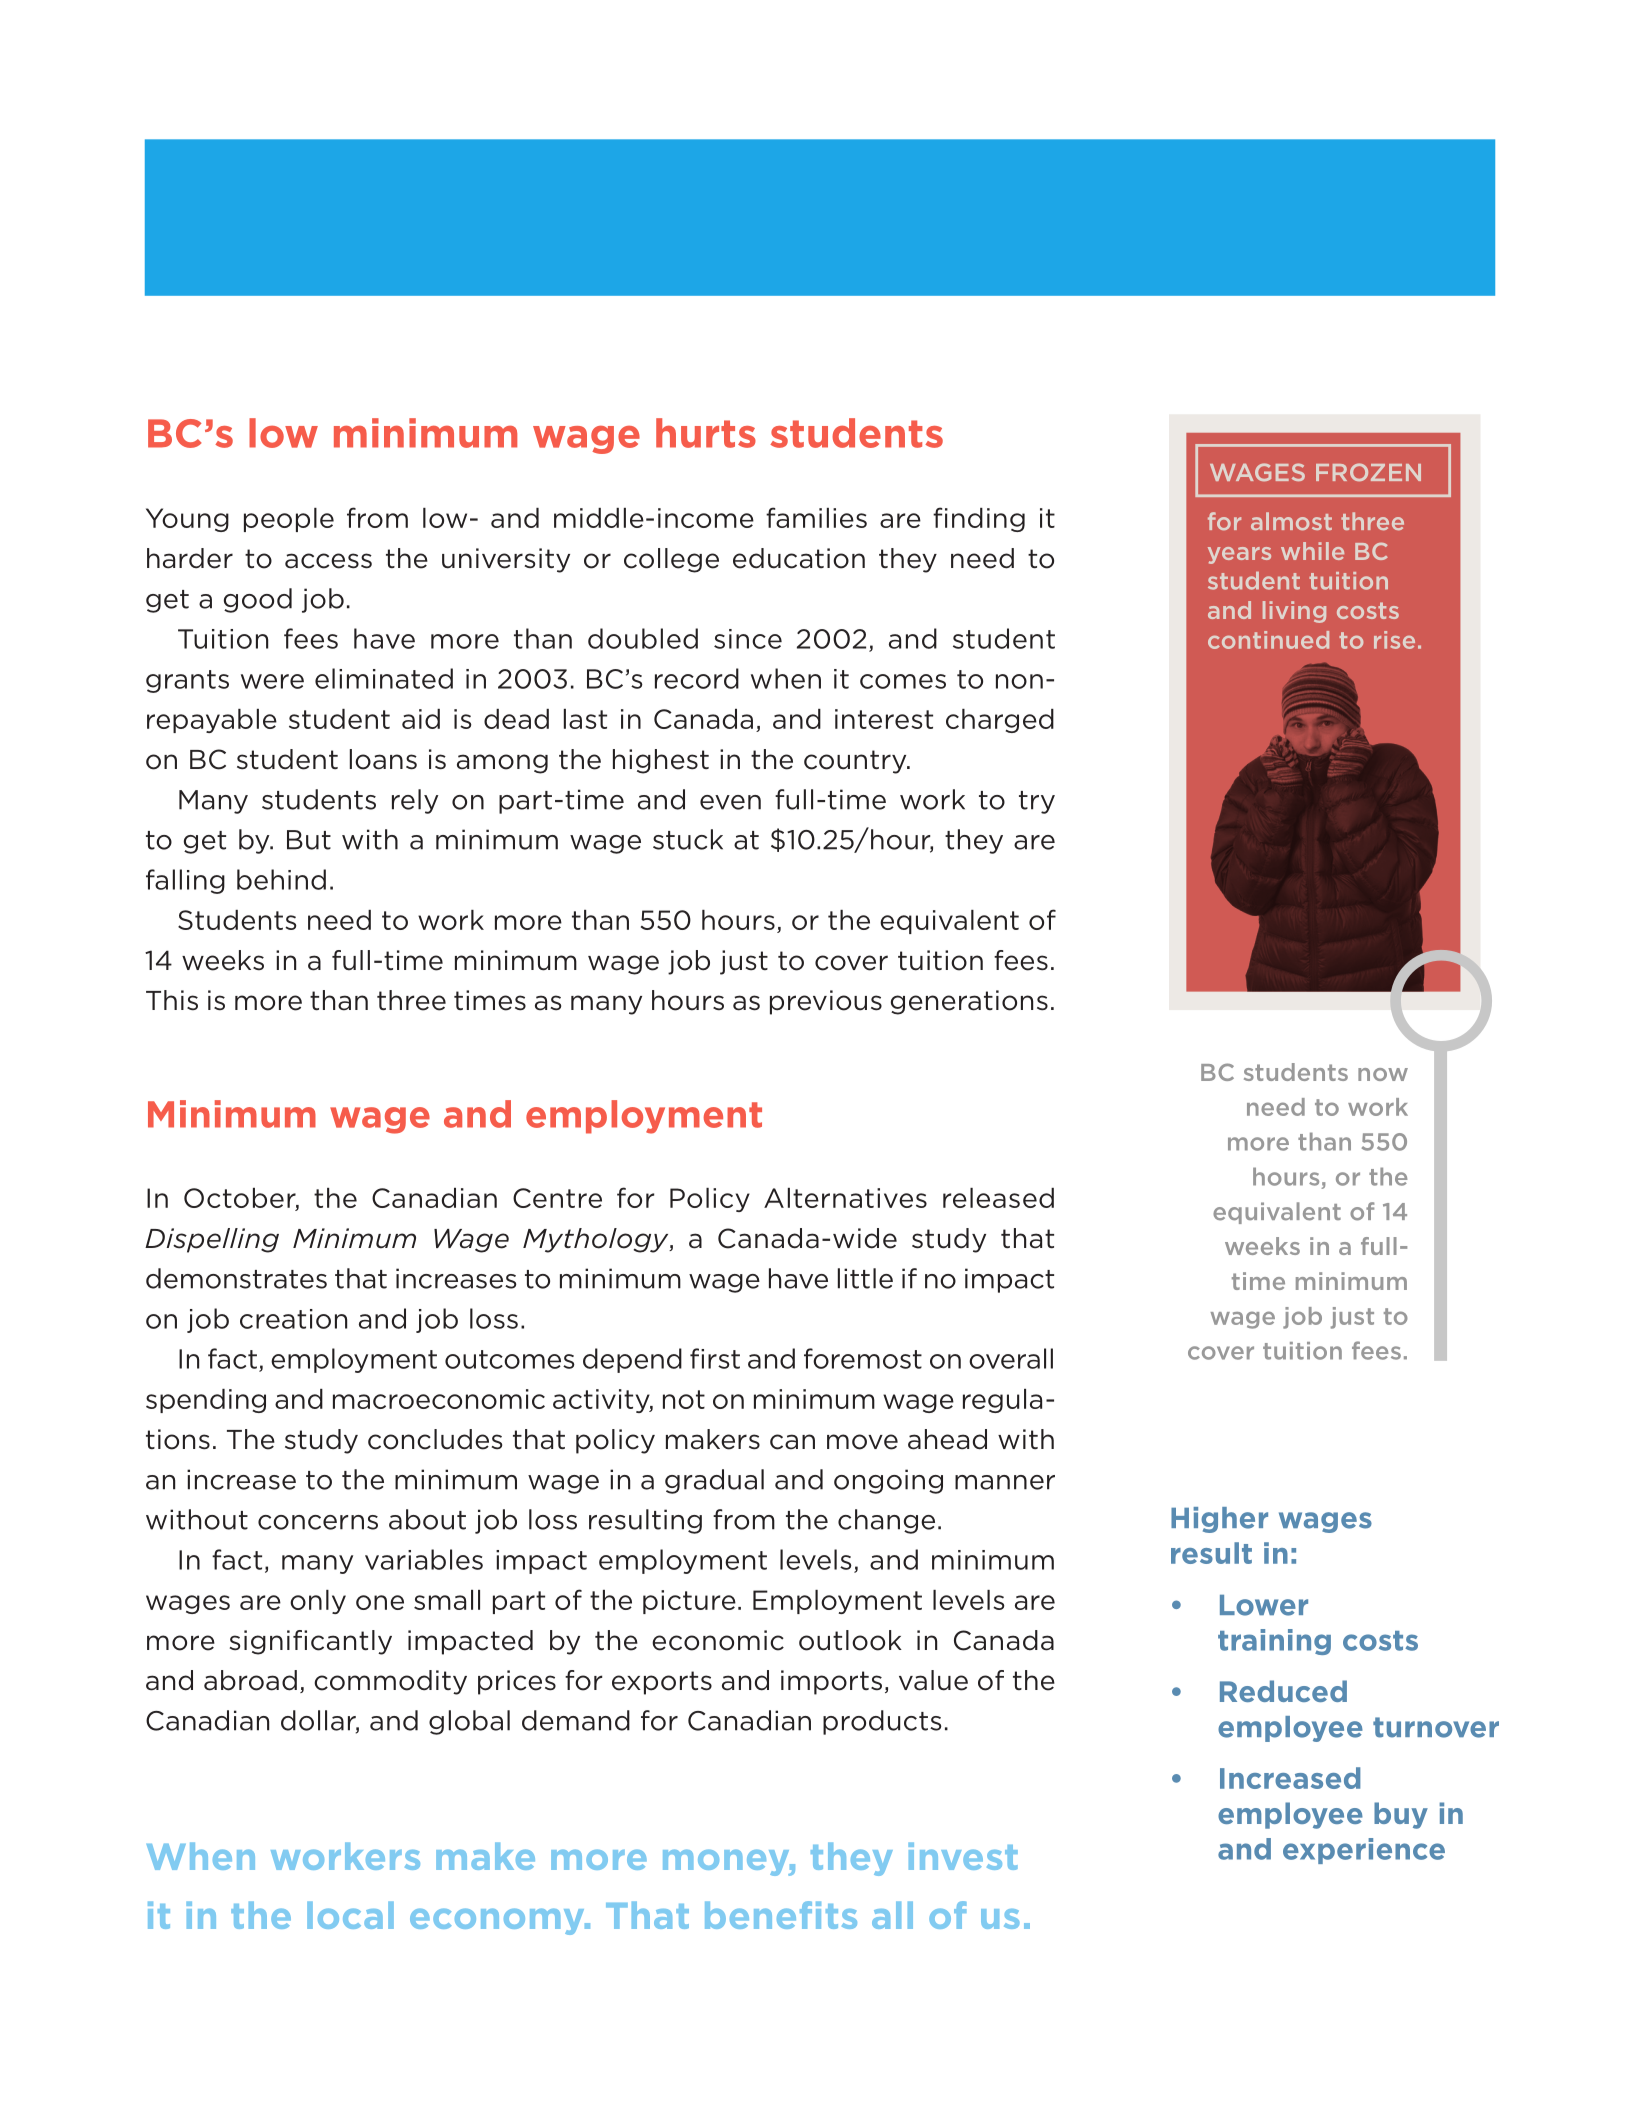 The height and width of the image is (2122, 1640). Describe the element at coordinates (781, 1915) in the image. I see `benefits` at that location.
